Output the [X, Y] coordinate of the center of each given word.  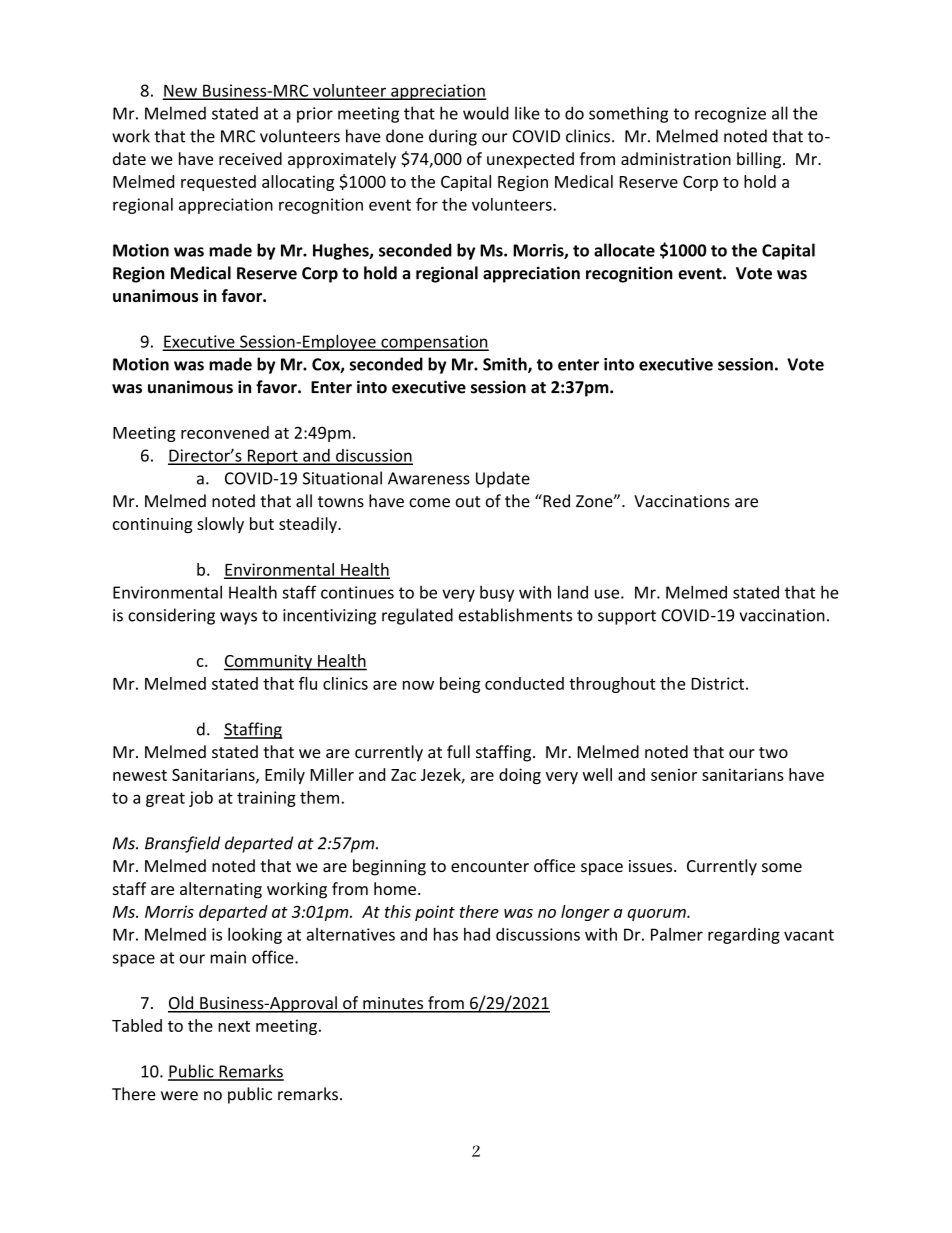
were [179, 1096]
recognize [730, 115]
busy [497, 593]
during [453, 137]
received [250, 158]
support [627, 617]
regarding [744, 936]
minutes [393, 1004]
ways [238, 618]
